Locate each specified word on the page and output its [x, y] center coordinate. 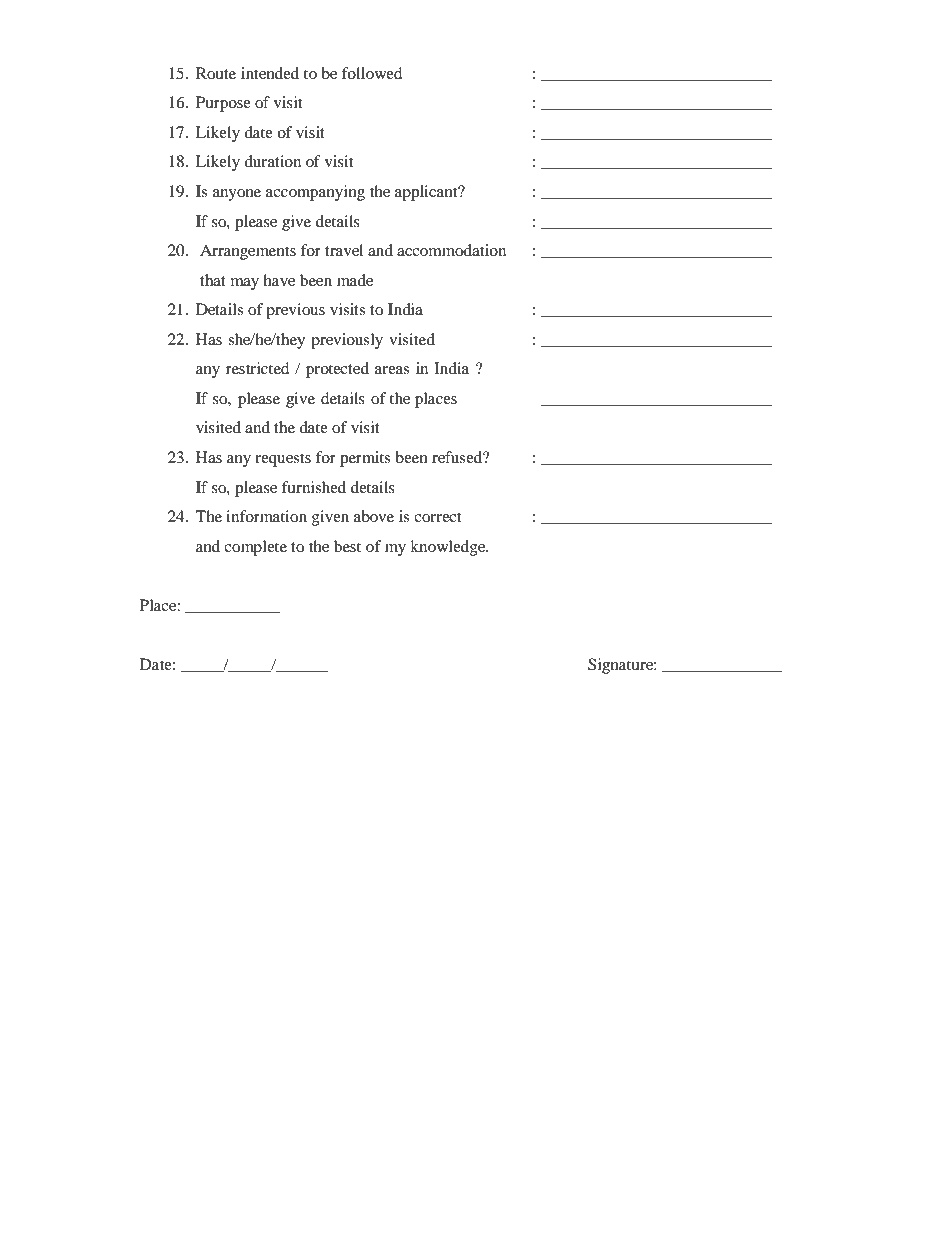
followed [372, 73]
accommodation [451, 250]
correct [437, 517]
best [347, 546]
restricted [258, 368]
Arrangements [248, 252]
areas [392, 370]
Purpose [223, 104]
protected [337, 370]
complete [255, 548]
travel [344, 250]
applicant [427, 193]
